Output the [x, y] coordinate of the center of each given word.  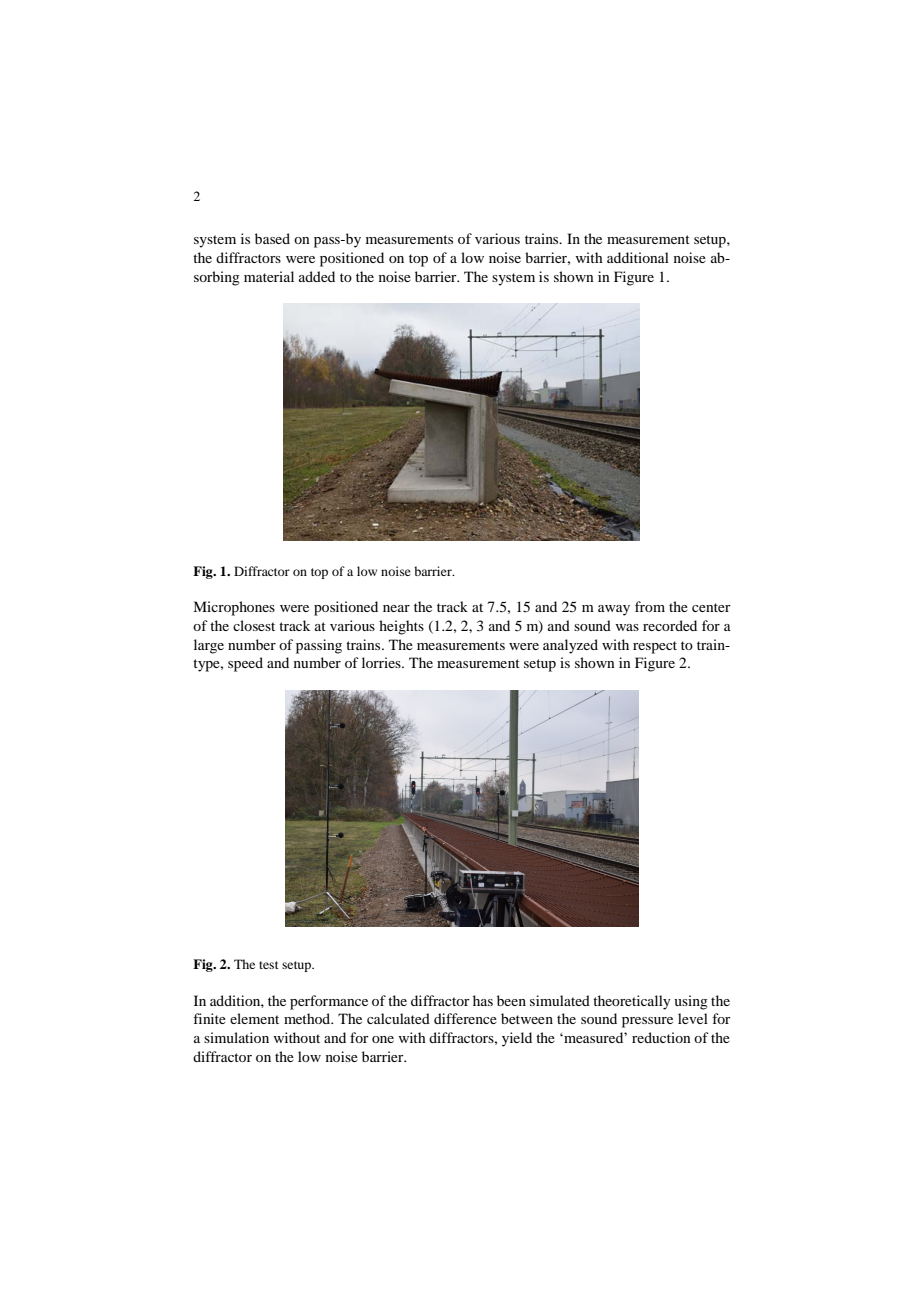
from [650, 606]
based [272, 238]
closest [254, 625]
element [254, 1018]
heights [401, 627]
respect [655, 647]
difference [465, 1018]
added [317, 276]
